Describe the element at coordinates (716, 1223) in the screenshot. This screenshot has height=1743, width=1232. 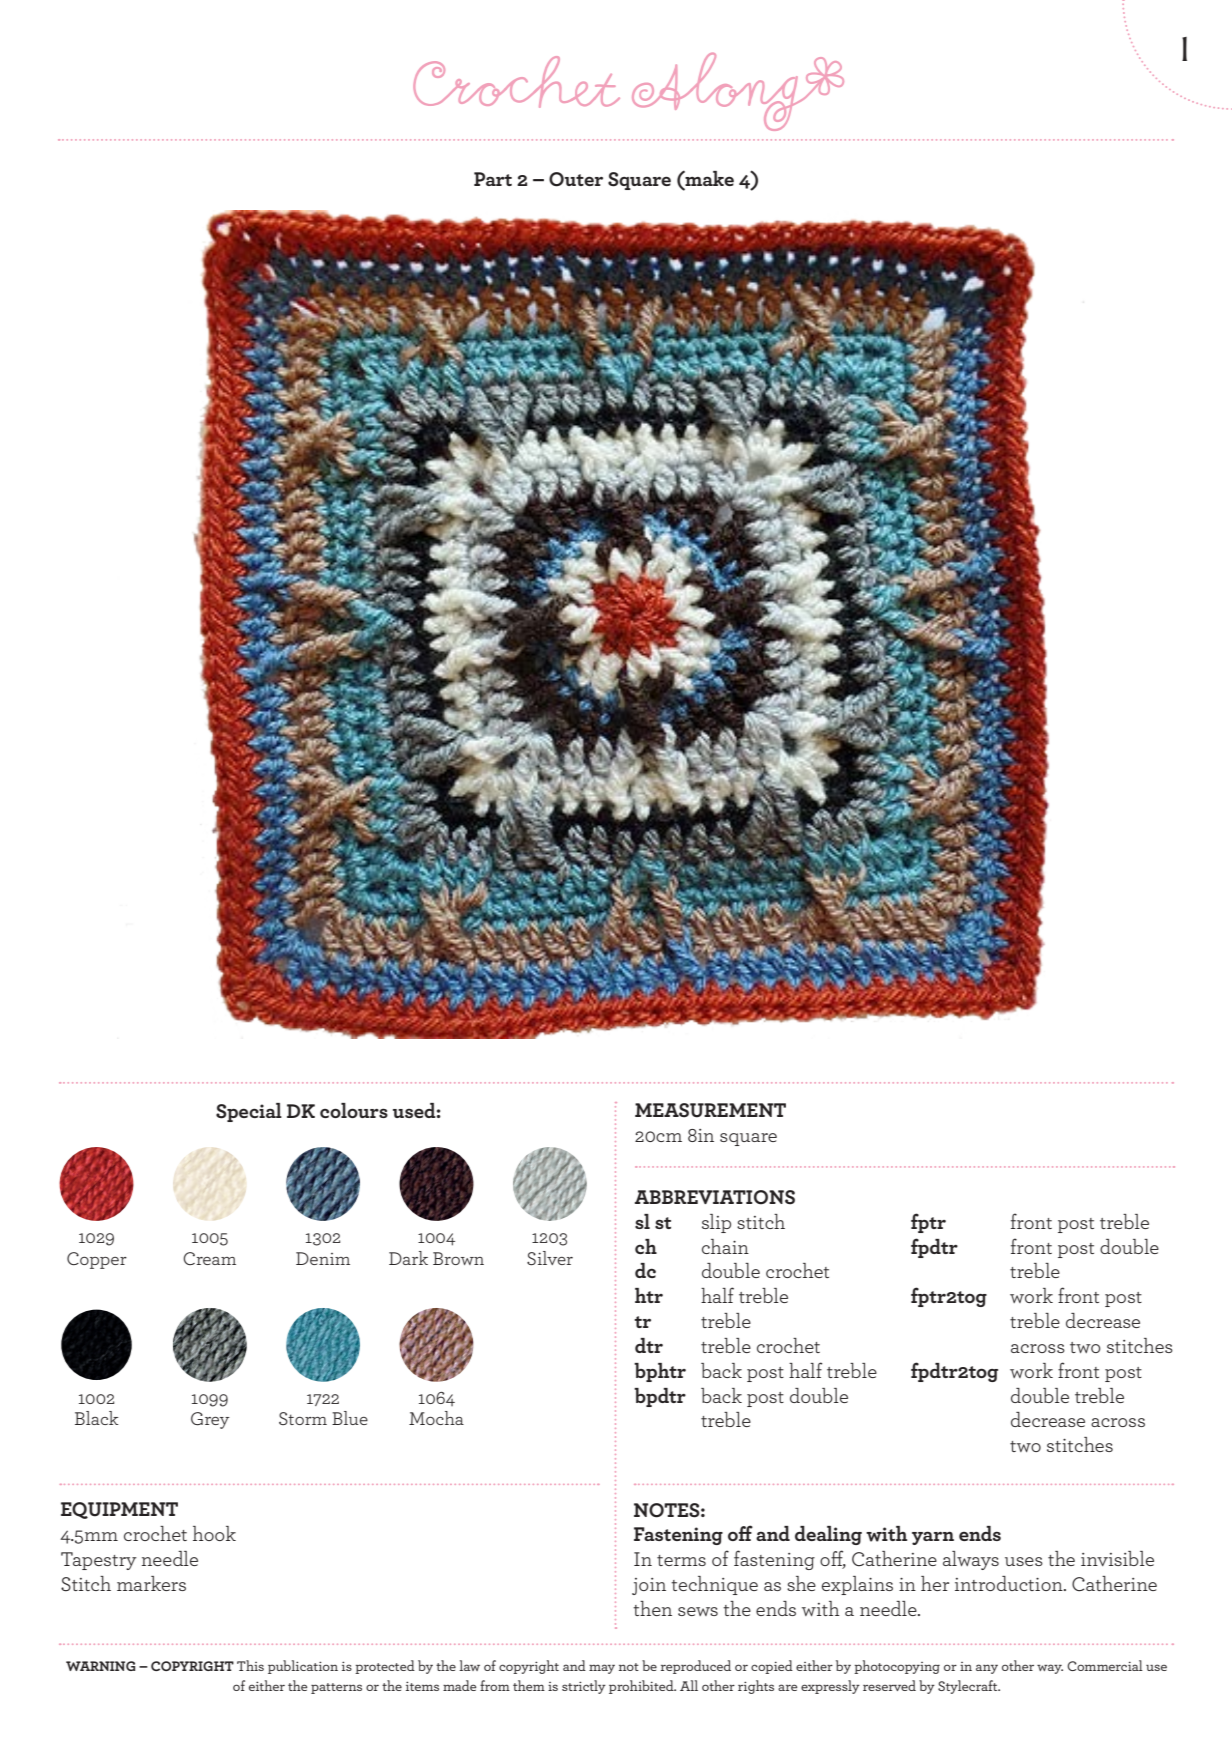
I see `slip` at that location.
